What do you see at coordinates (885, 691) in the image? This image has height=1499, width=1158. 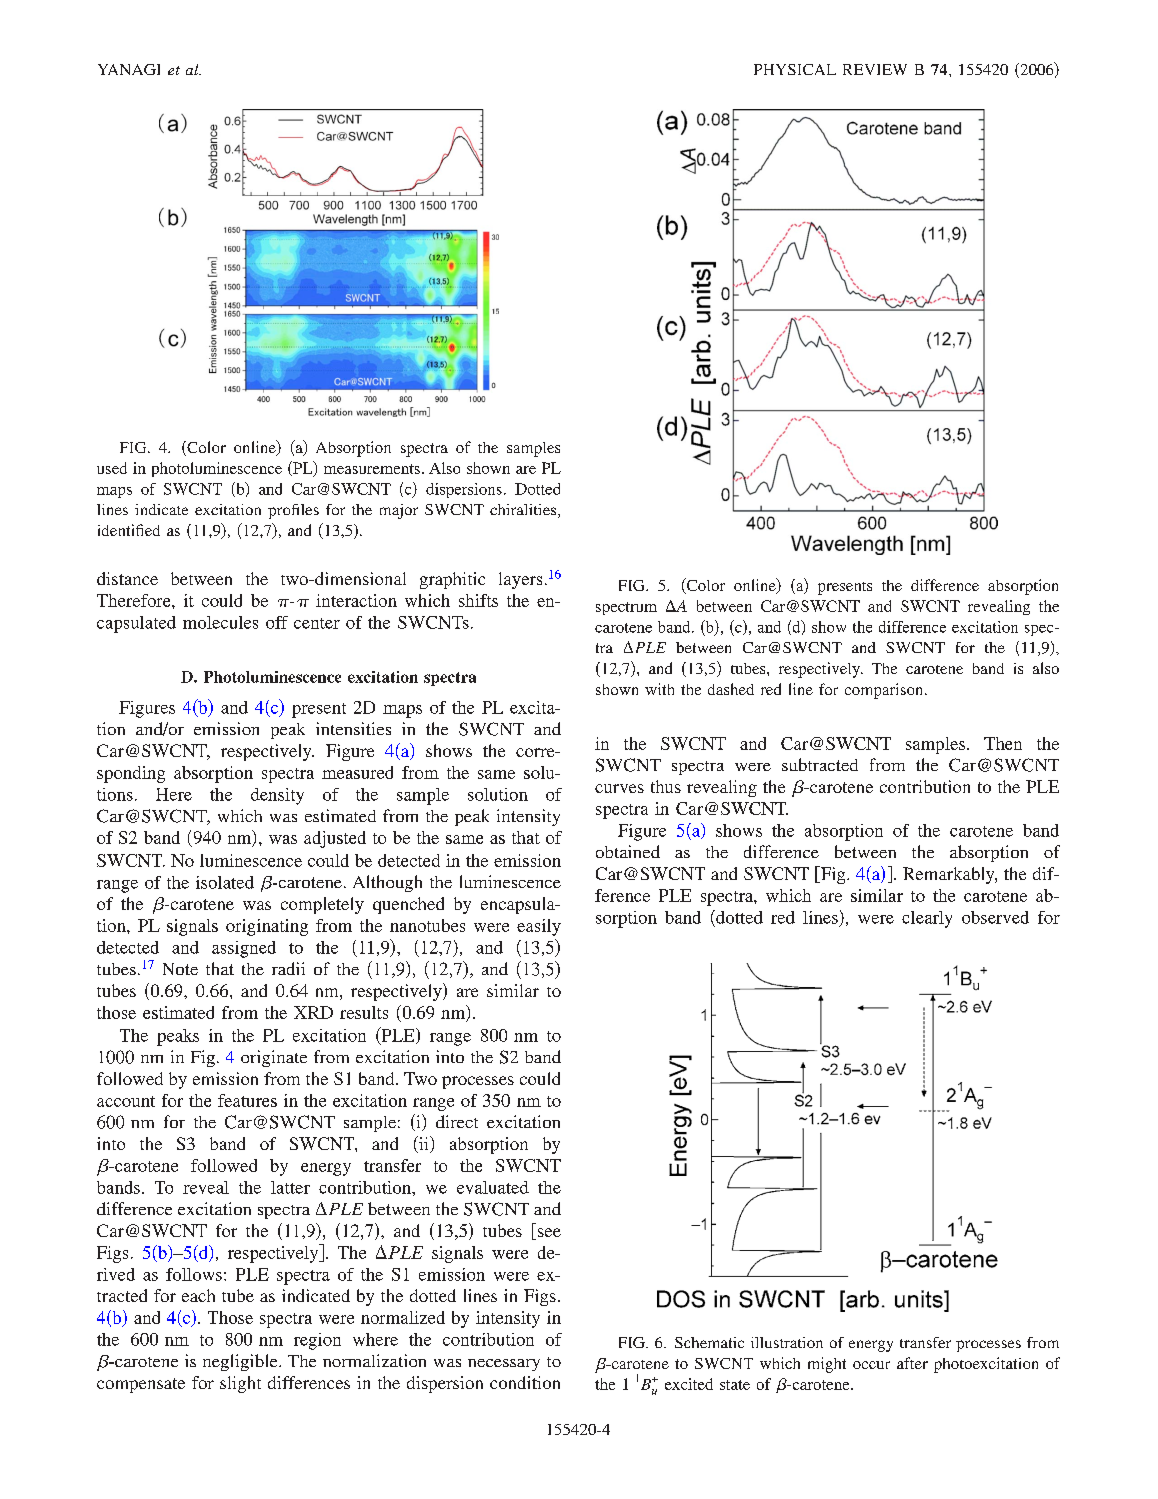 I see `comparison` at bounding box center [885, 691].
